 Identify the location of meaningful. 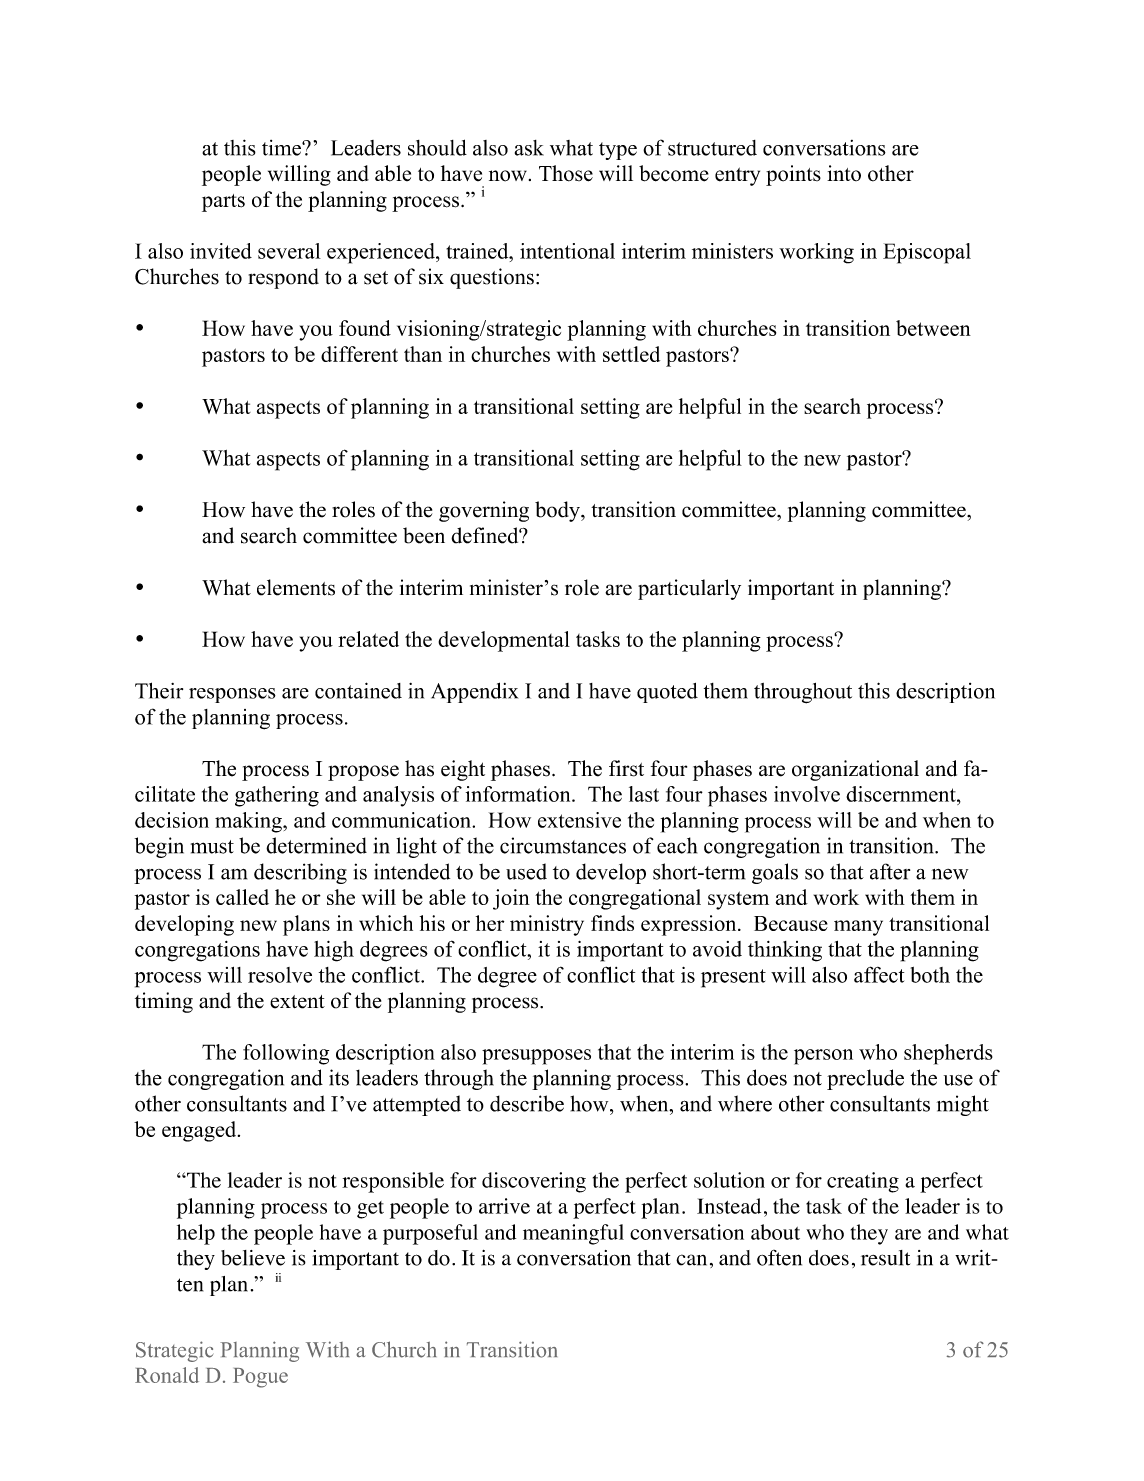
(573, 1234).
